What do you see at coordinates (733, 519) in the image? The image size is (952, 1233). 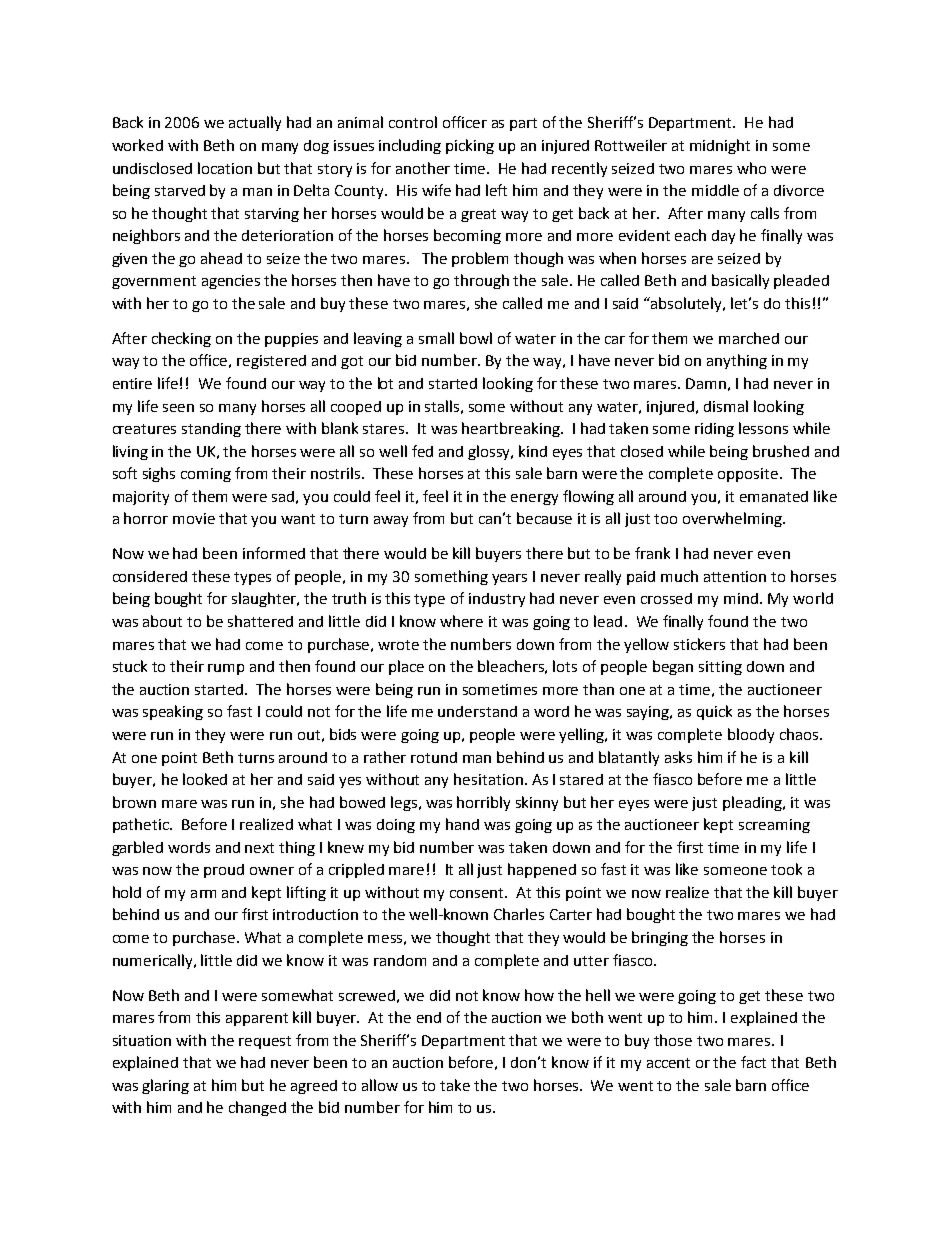 I see `overwhelming` at bounding box center [733, 519].
